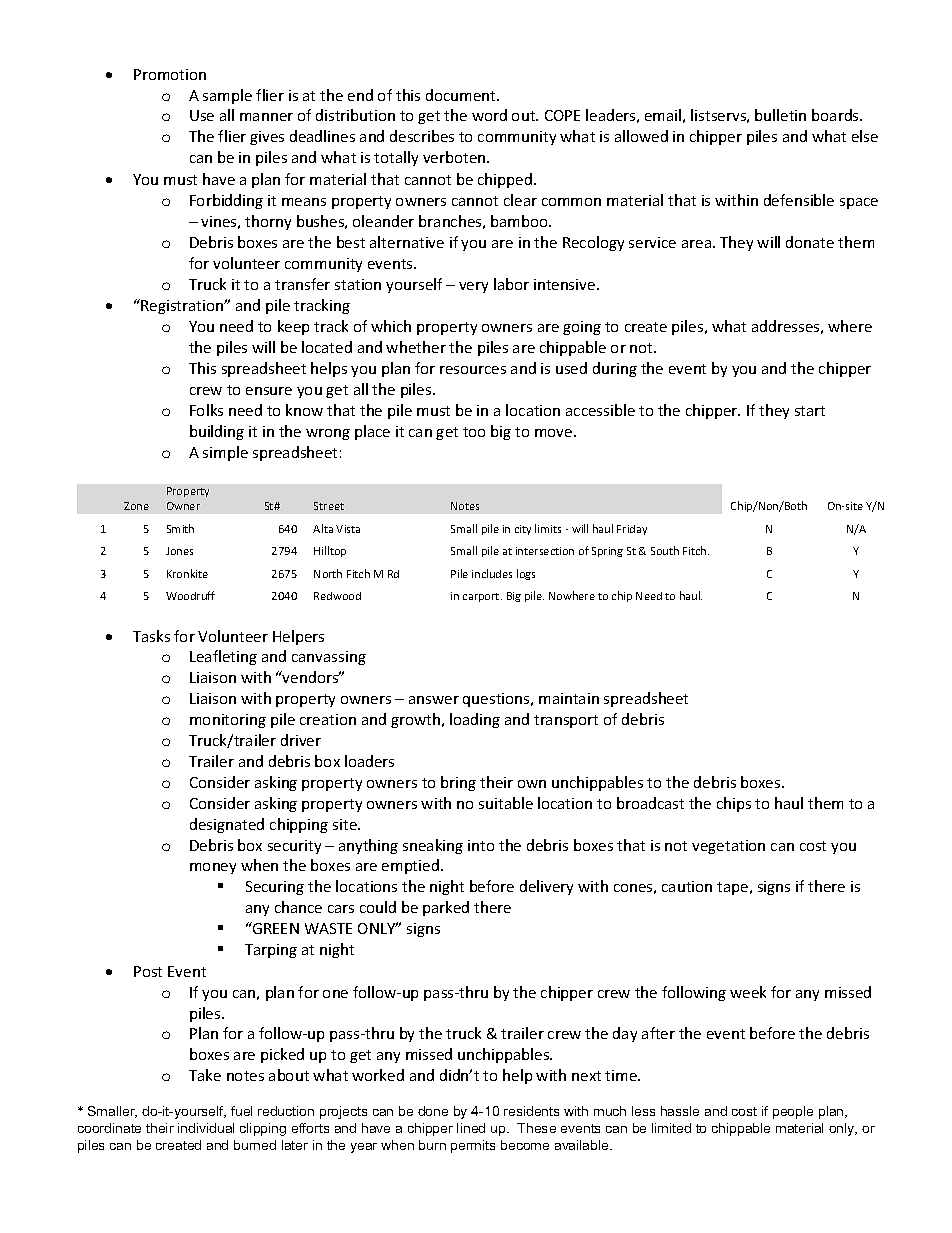 This page has height=1233, width=952. What do you see at coordinates (482, 597) in the page?
I see `carport` at bounding box center [482, 597].
